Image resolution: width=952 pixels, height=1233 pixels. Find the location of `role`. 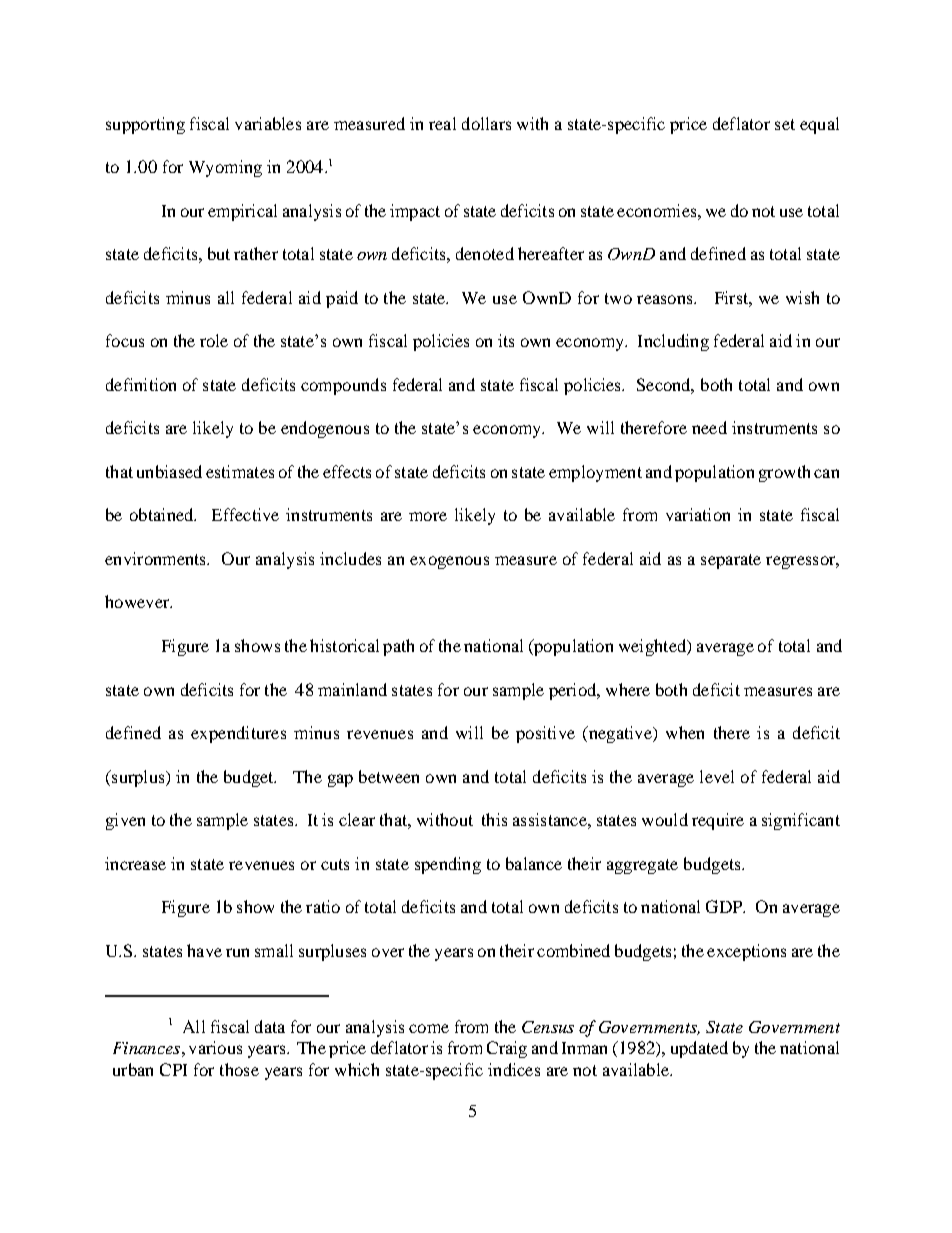

role is located at coordinates (214, 340).
